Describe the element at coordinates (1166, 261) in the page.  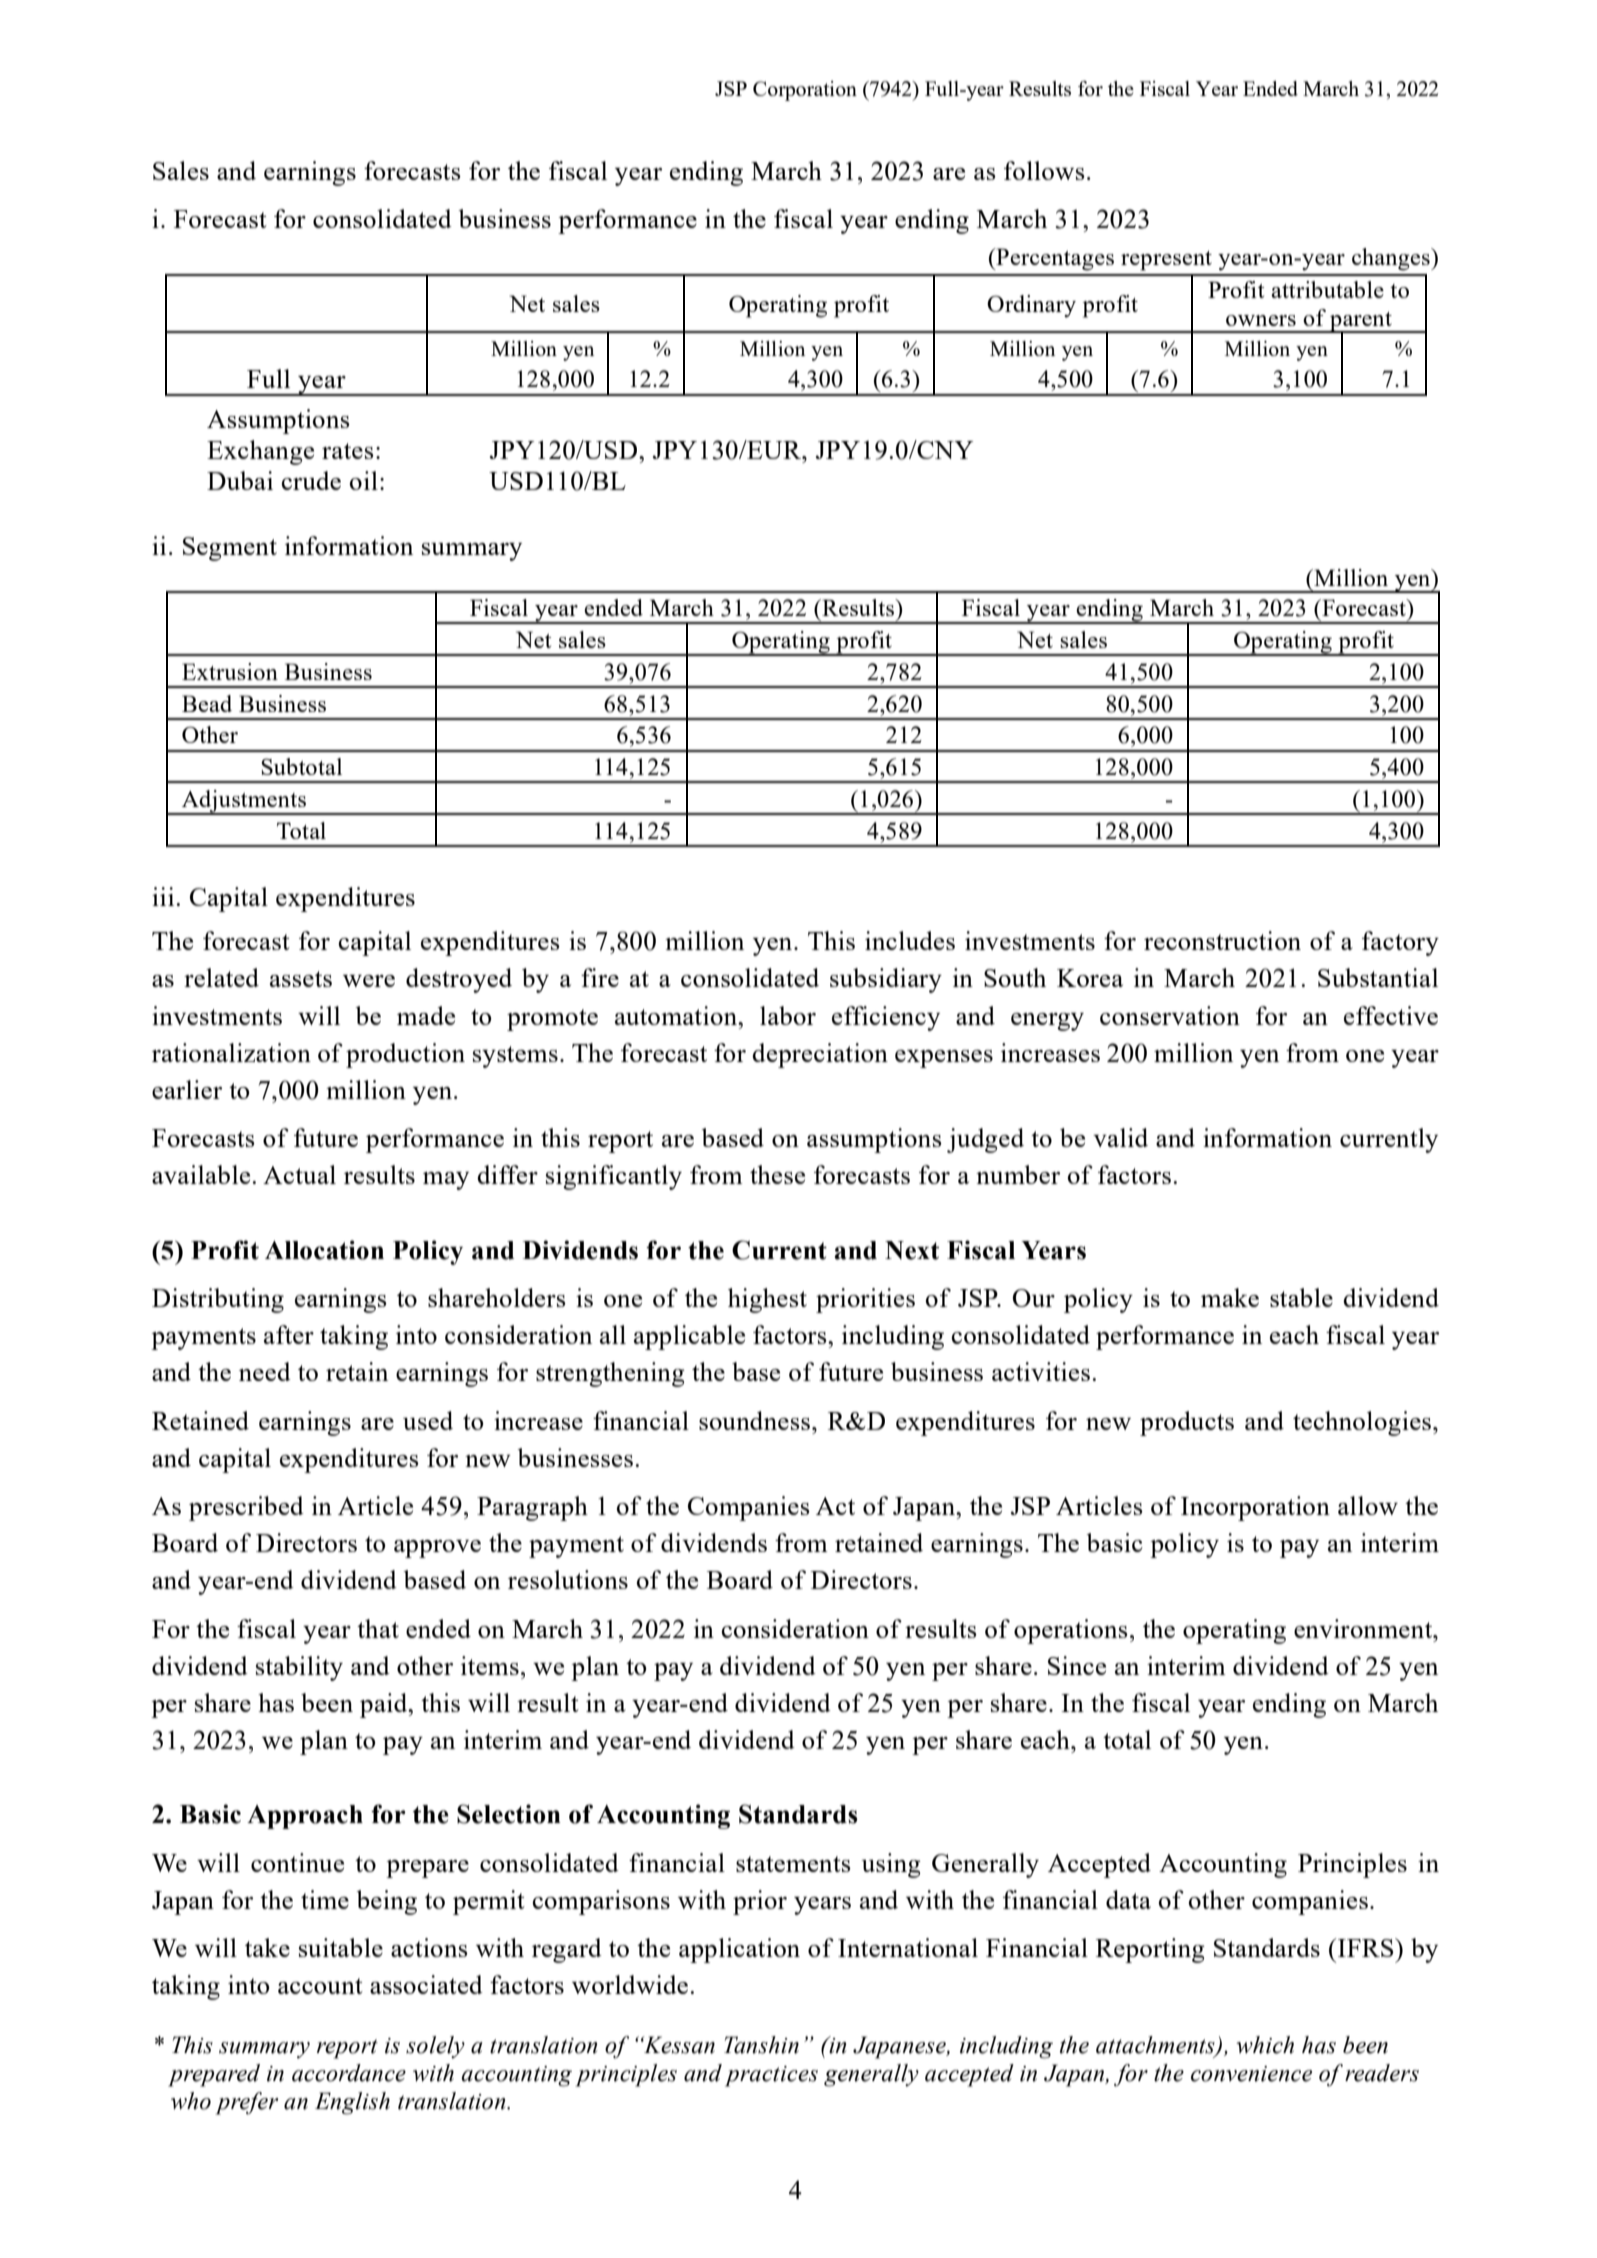
I see `represent` at that location.
